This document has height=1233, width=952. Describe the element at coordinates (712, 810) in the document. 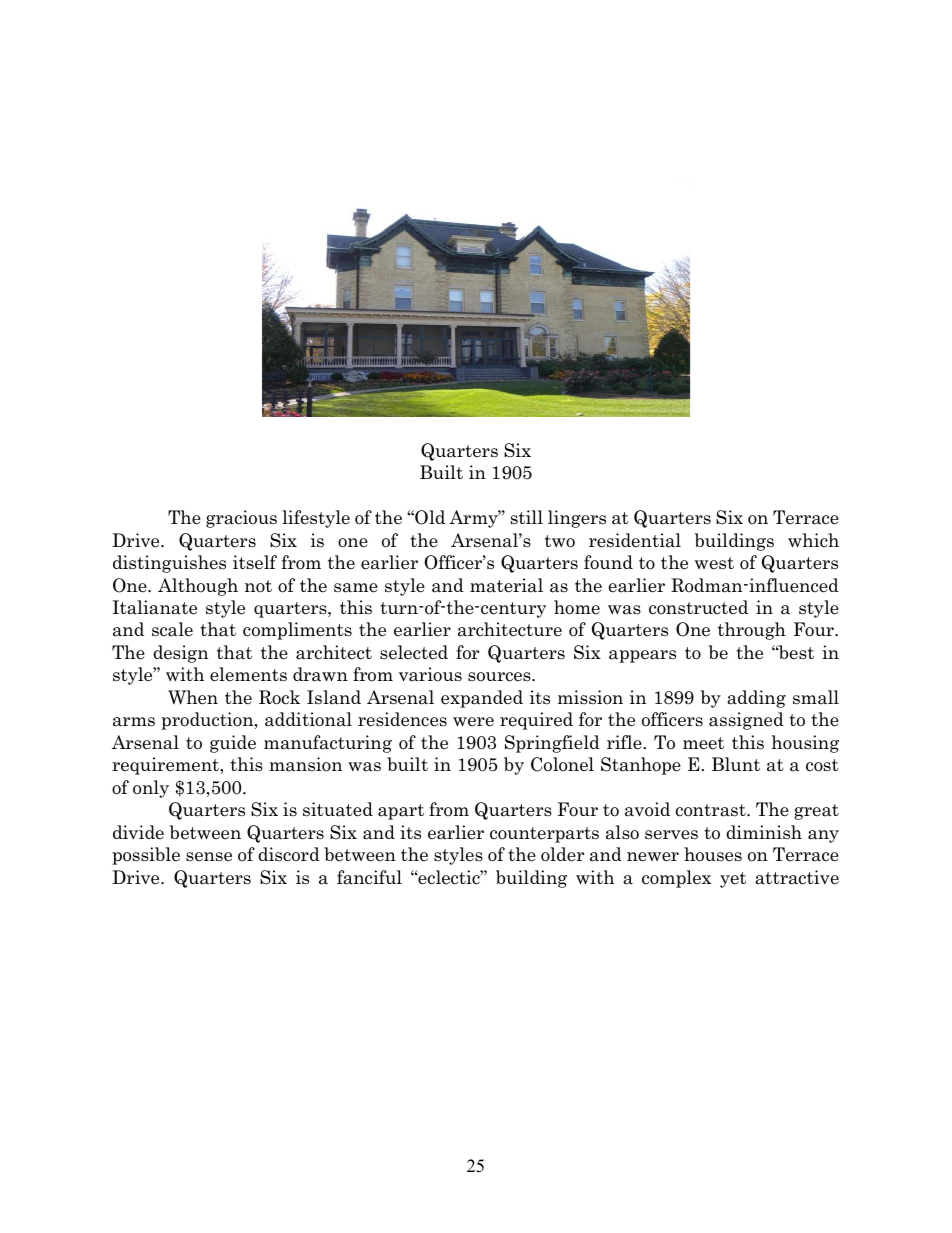

I see `contrast` at that location.
